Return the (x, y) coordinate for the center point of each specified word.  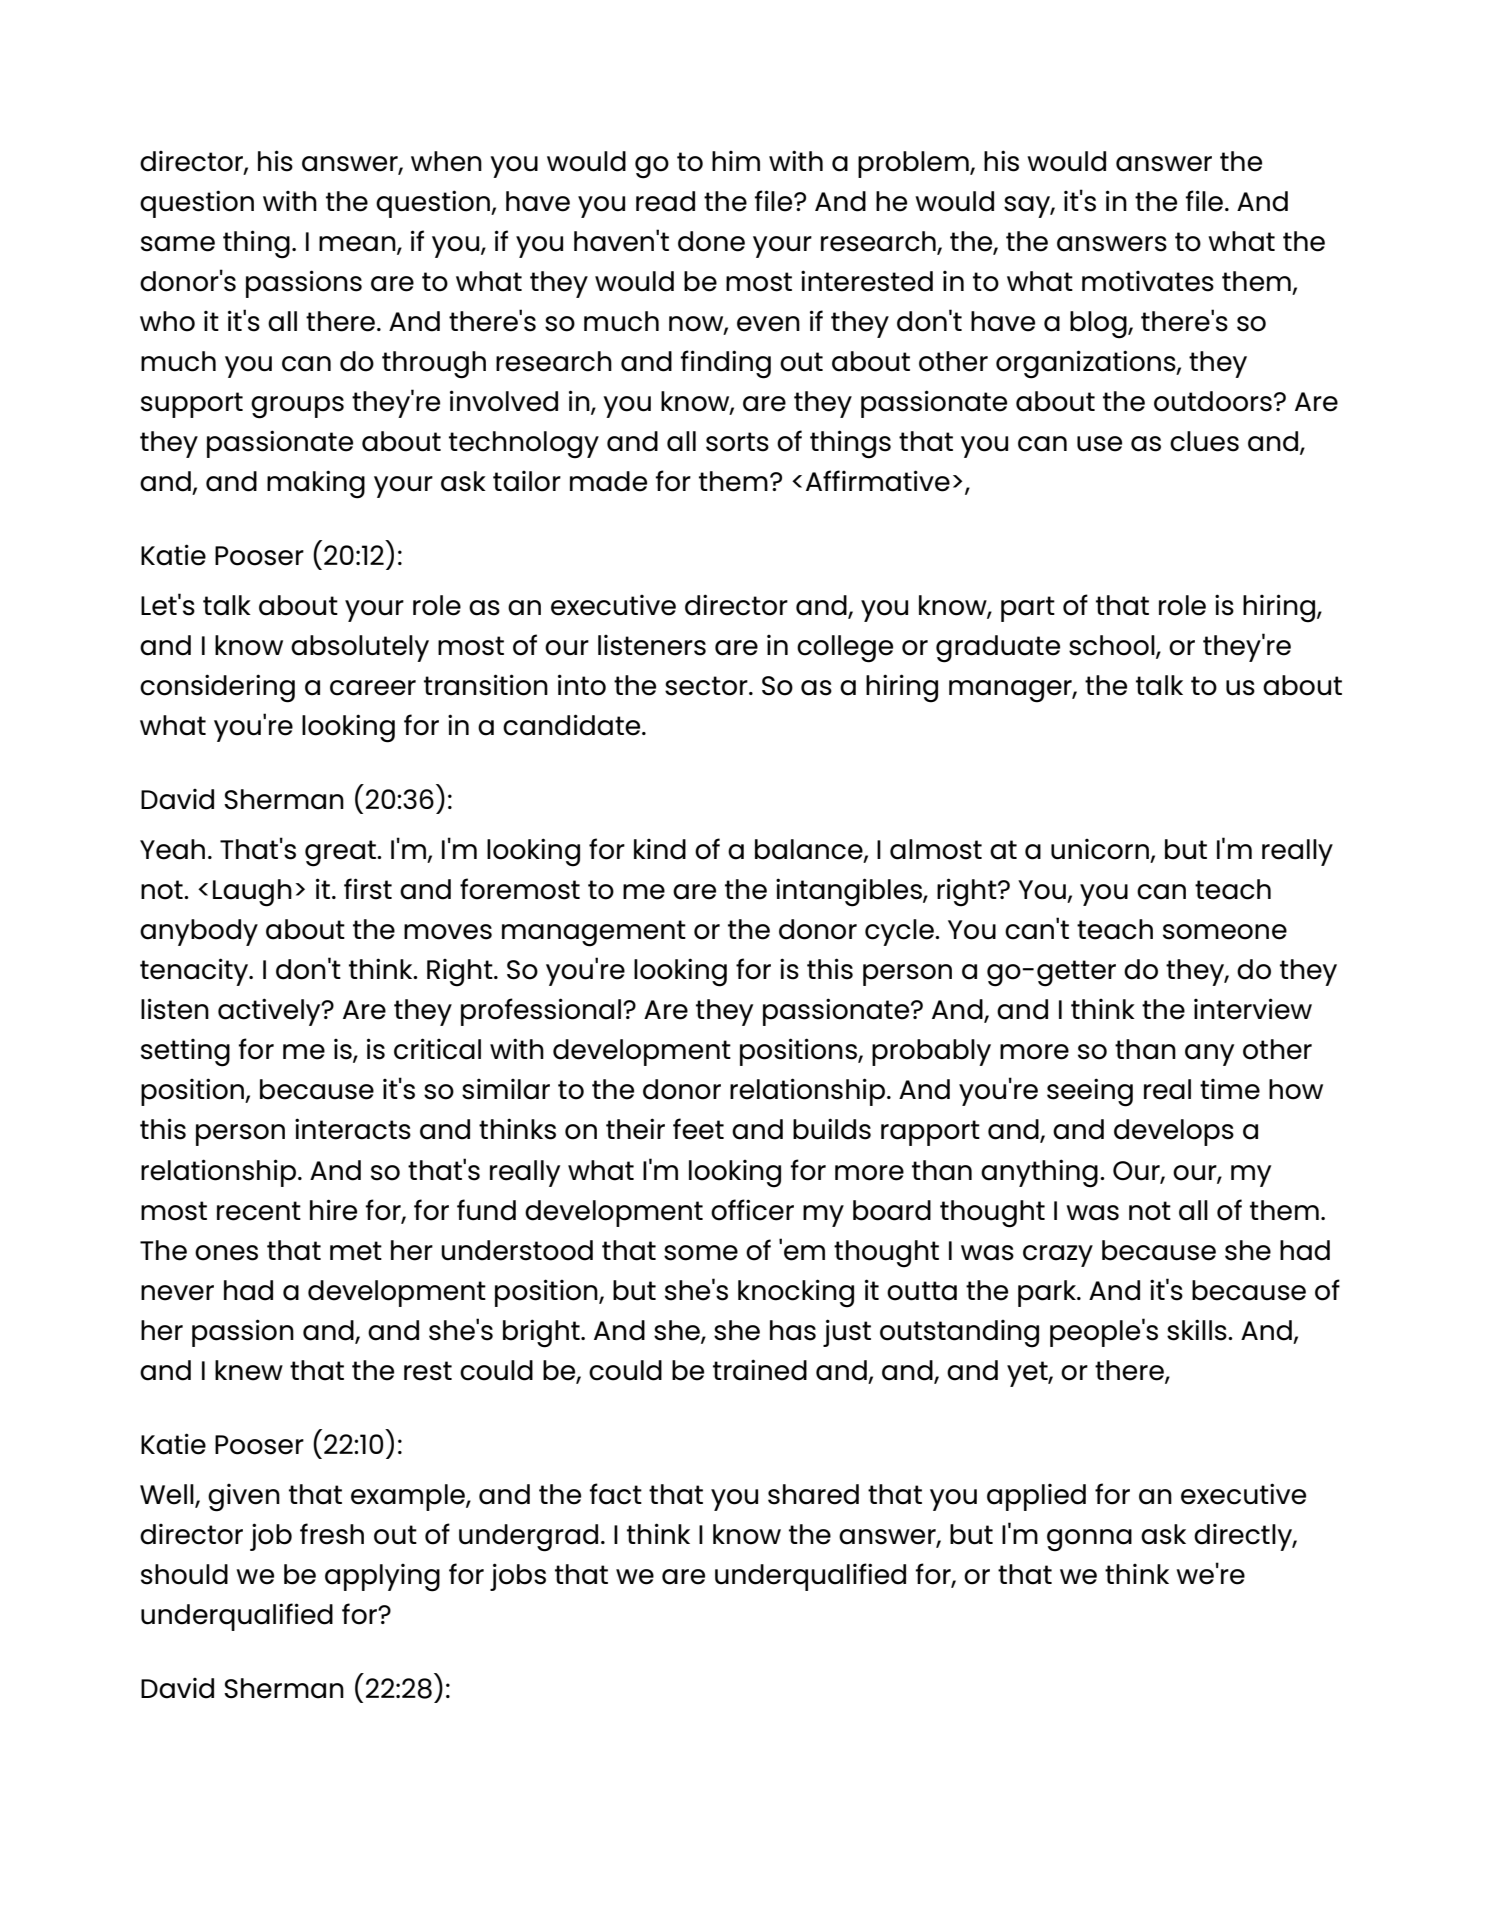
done (711, 241)
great (341, 853)
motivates (1148, 281)
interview (1253, 1009)
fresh (332, 1534)
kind (660, 849)
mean (358, 244)
